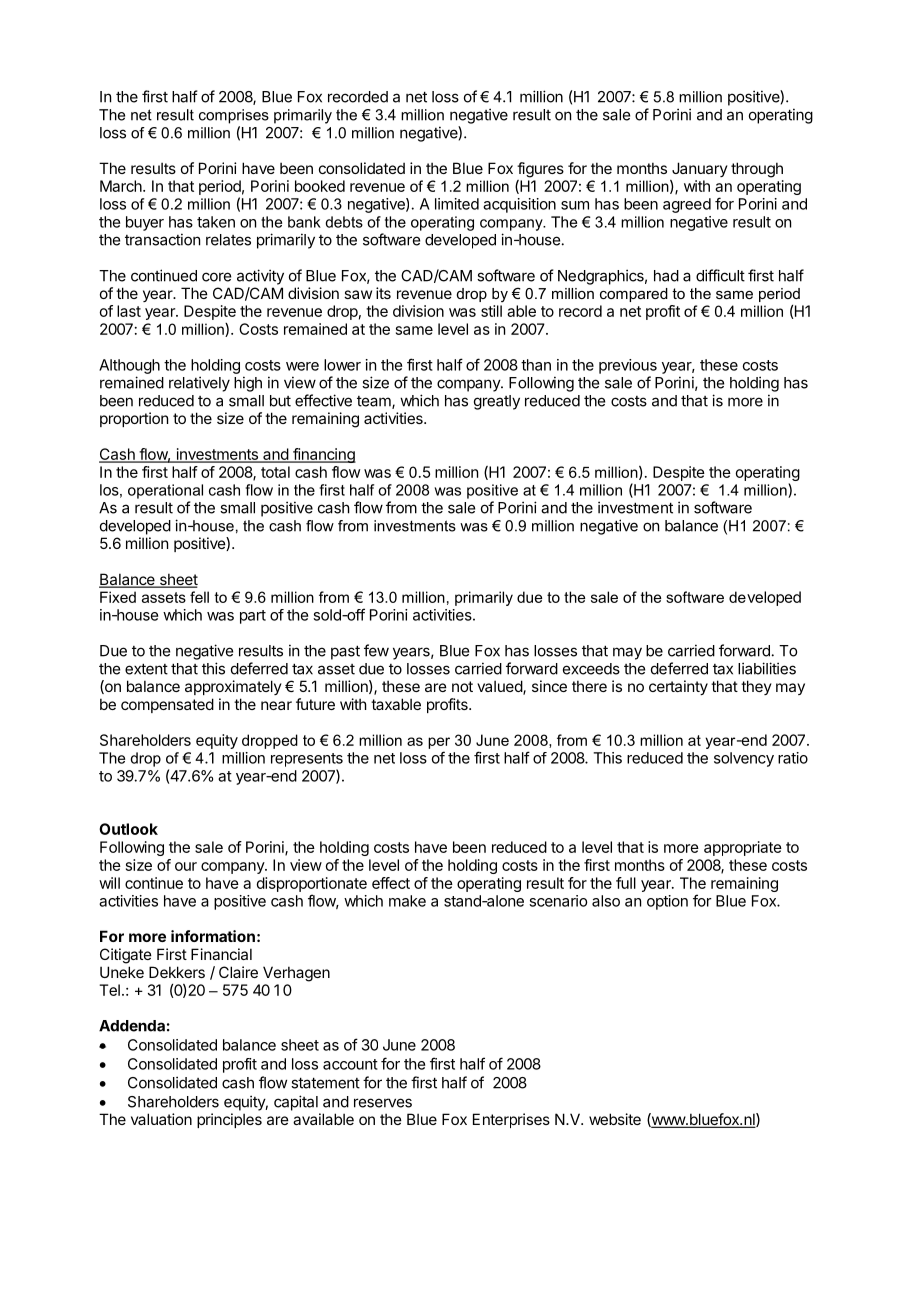  I want to click on certainty, so click(678, 687).
